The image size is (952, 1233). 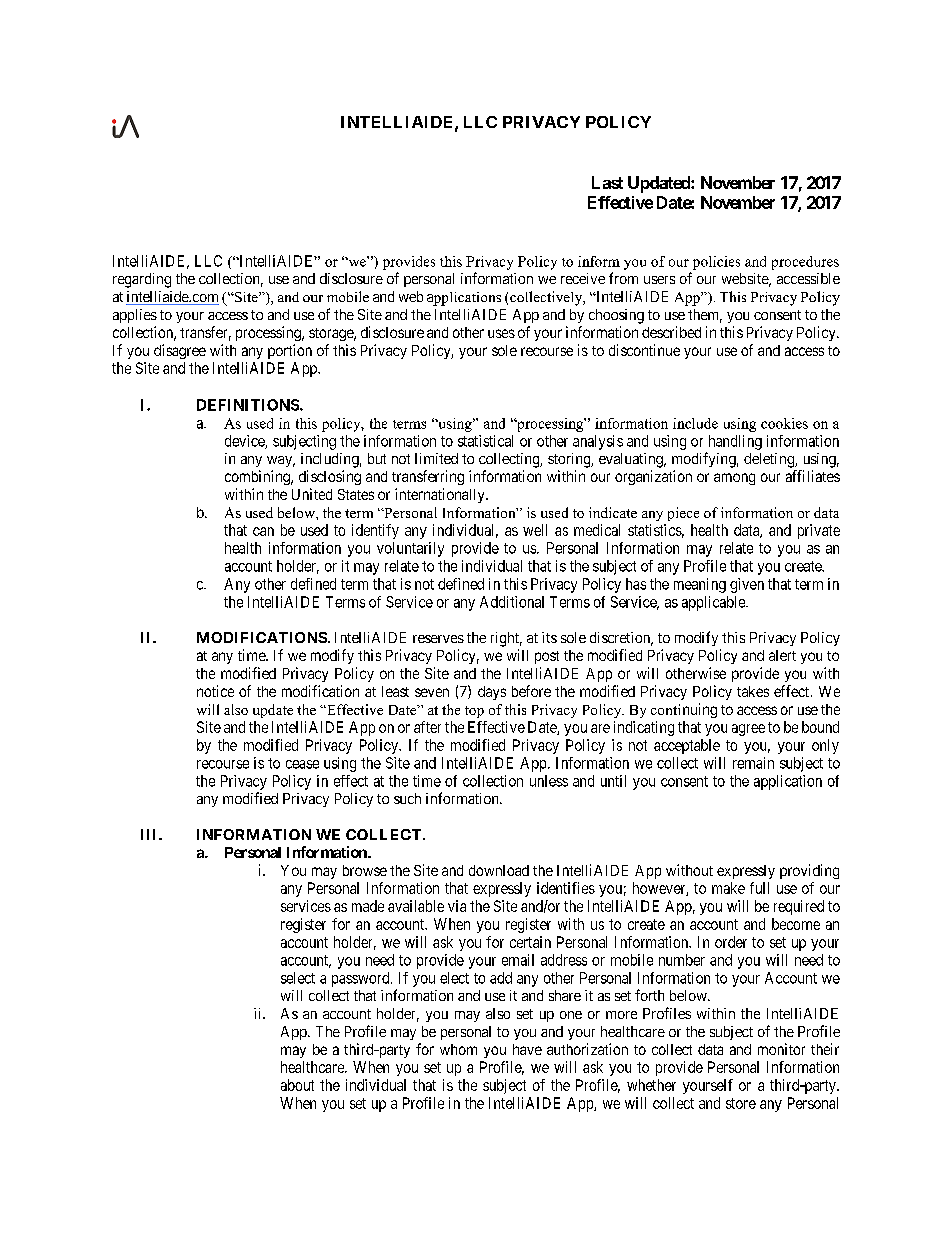 I want to click on about, so click(x=297, y=1085).
